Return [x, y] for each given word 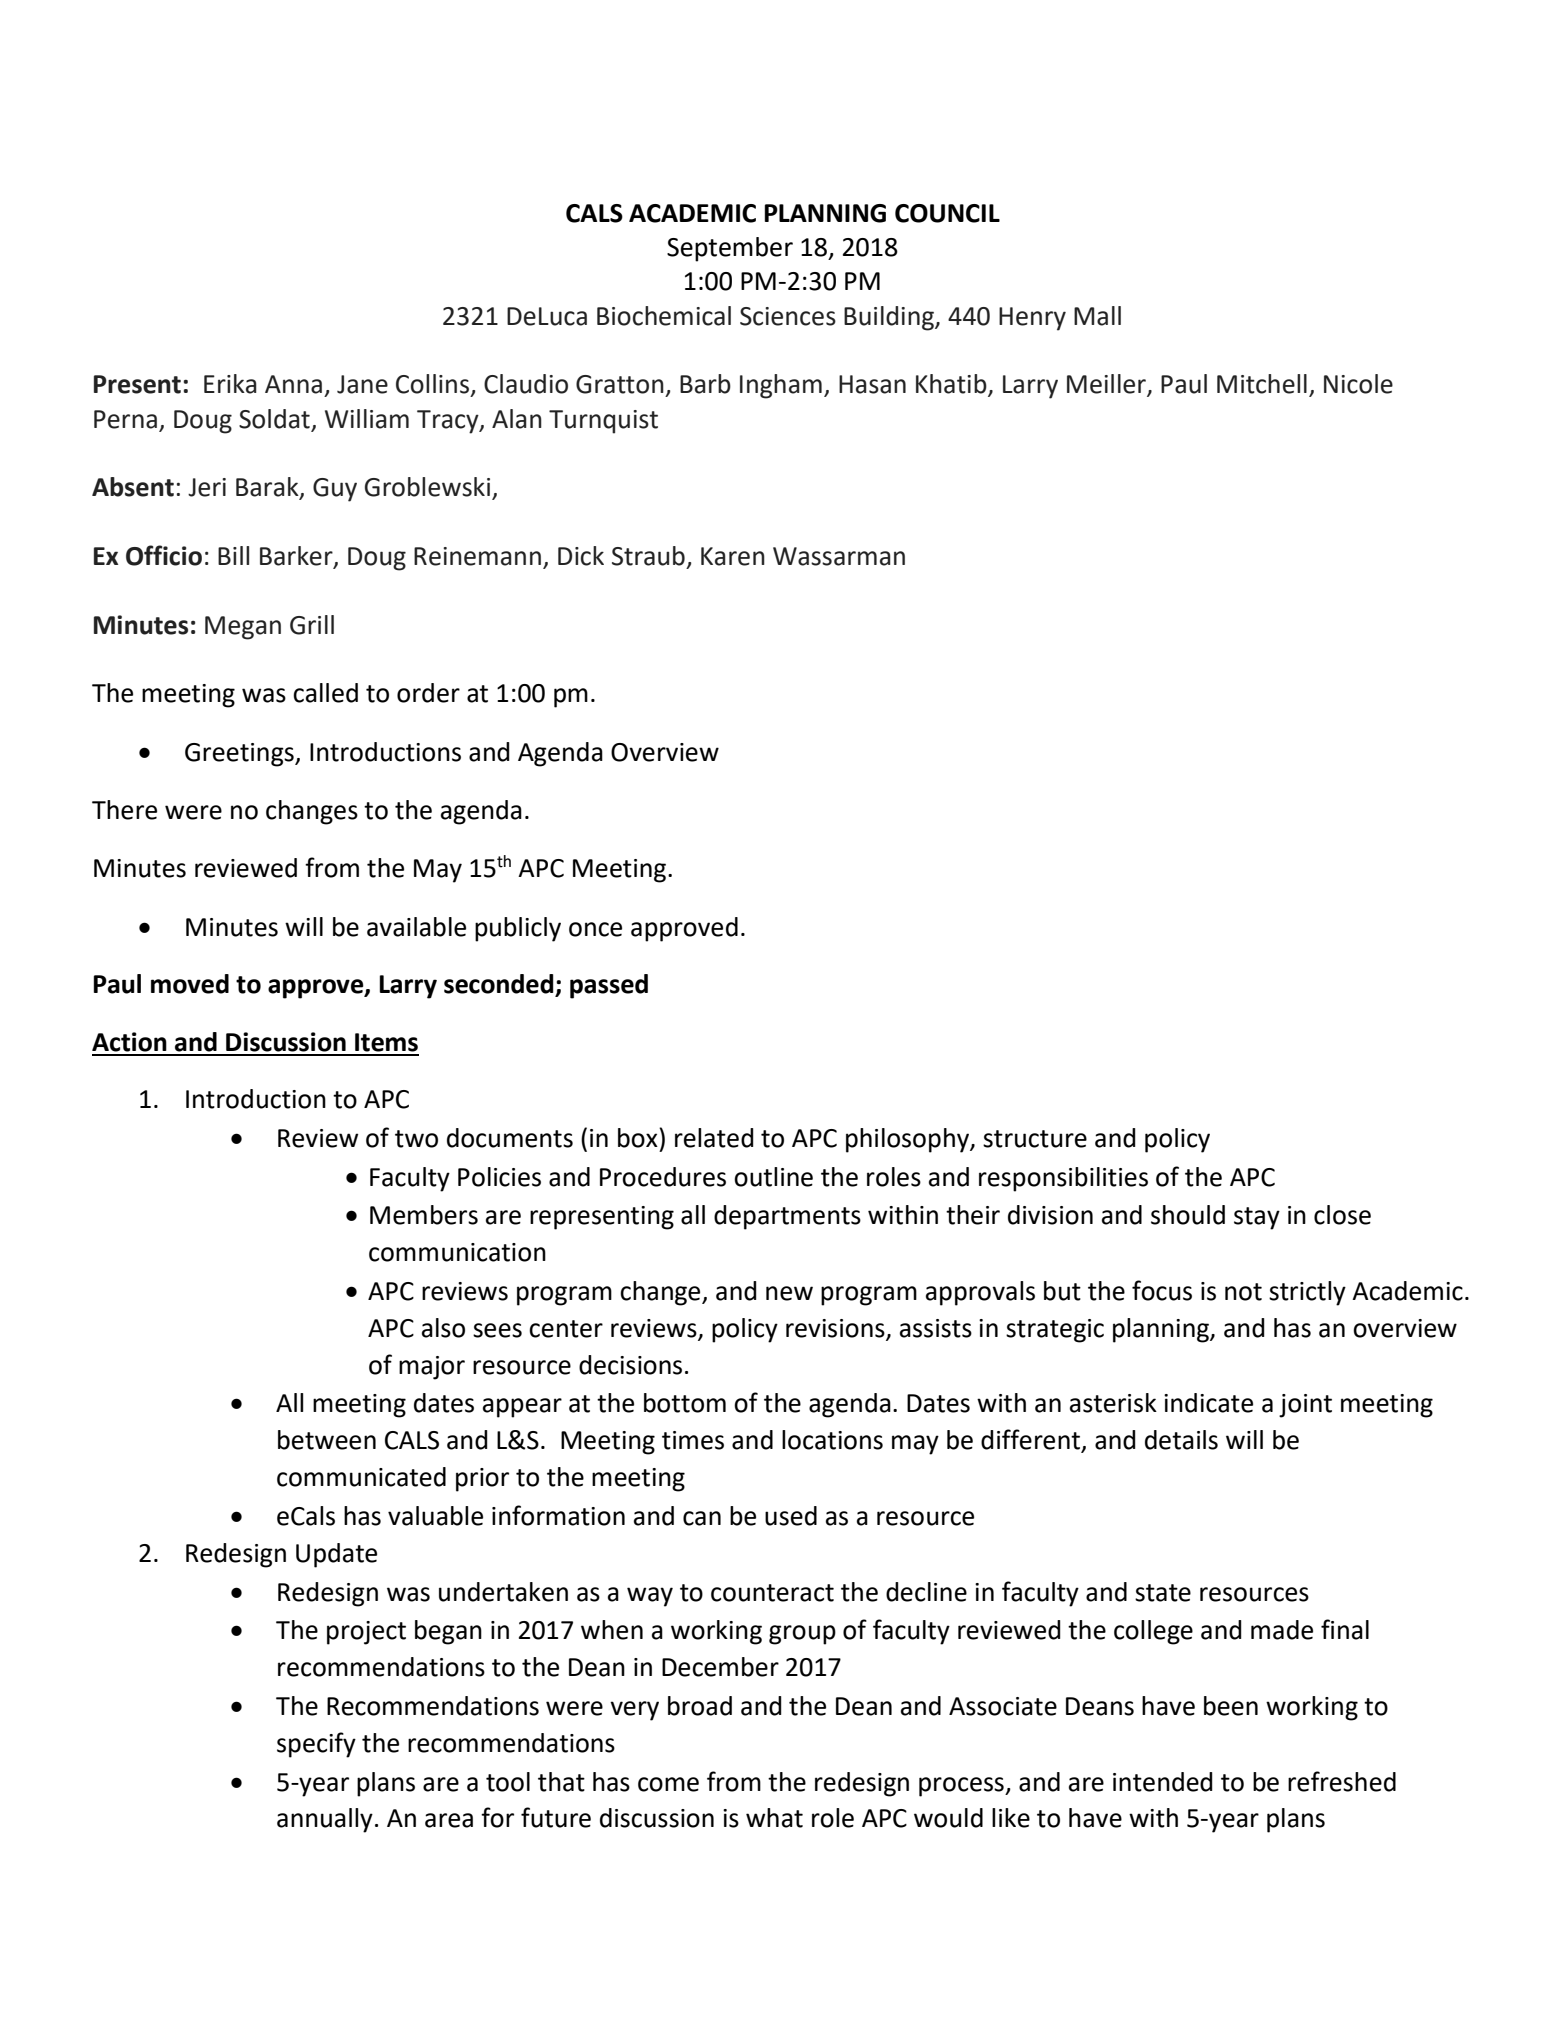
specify [316, 1745]
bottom [685, 1403]
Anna [293, 384]
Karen [733, 556]
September [730, 249]
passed [609, 986]
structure [1035, 1139]
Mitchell [1262, 384]
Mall [1097, 316]
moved [190, 984]
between [327, 1440]
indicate [1208, 1403]
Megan [243, 628]
